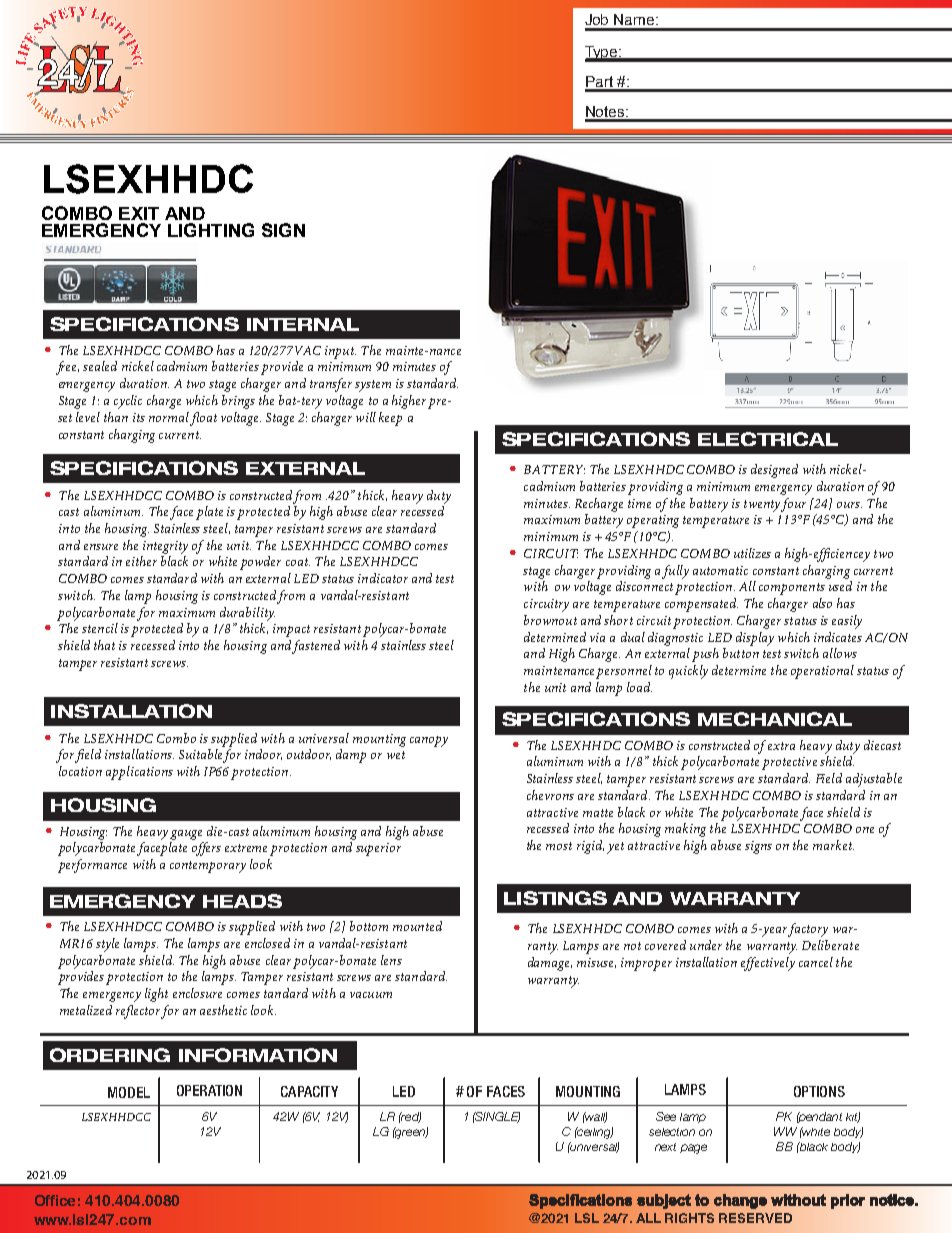 The width and height of the screenshot is (952, 1233). What do you see at coordinates (755, 639) in the screenshot?
I see `display` at bounding box center [755, 639].
